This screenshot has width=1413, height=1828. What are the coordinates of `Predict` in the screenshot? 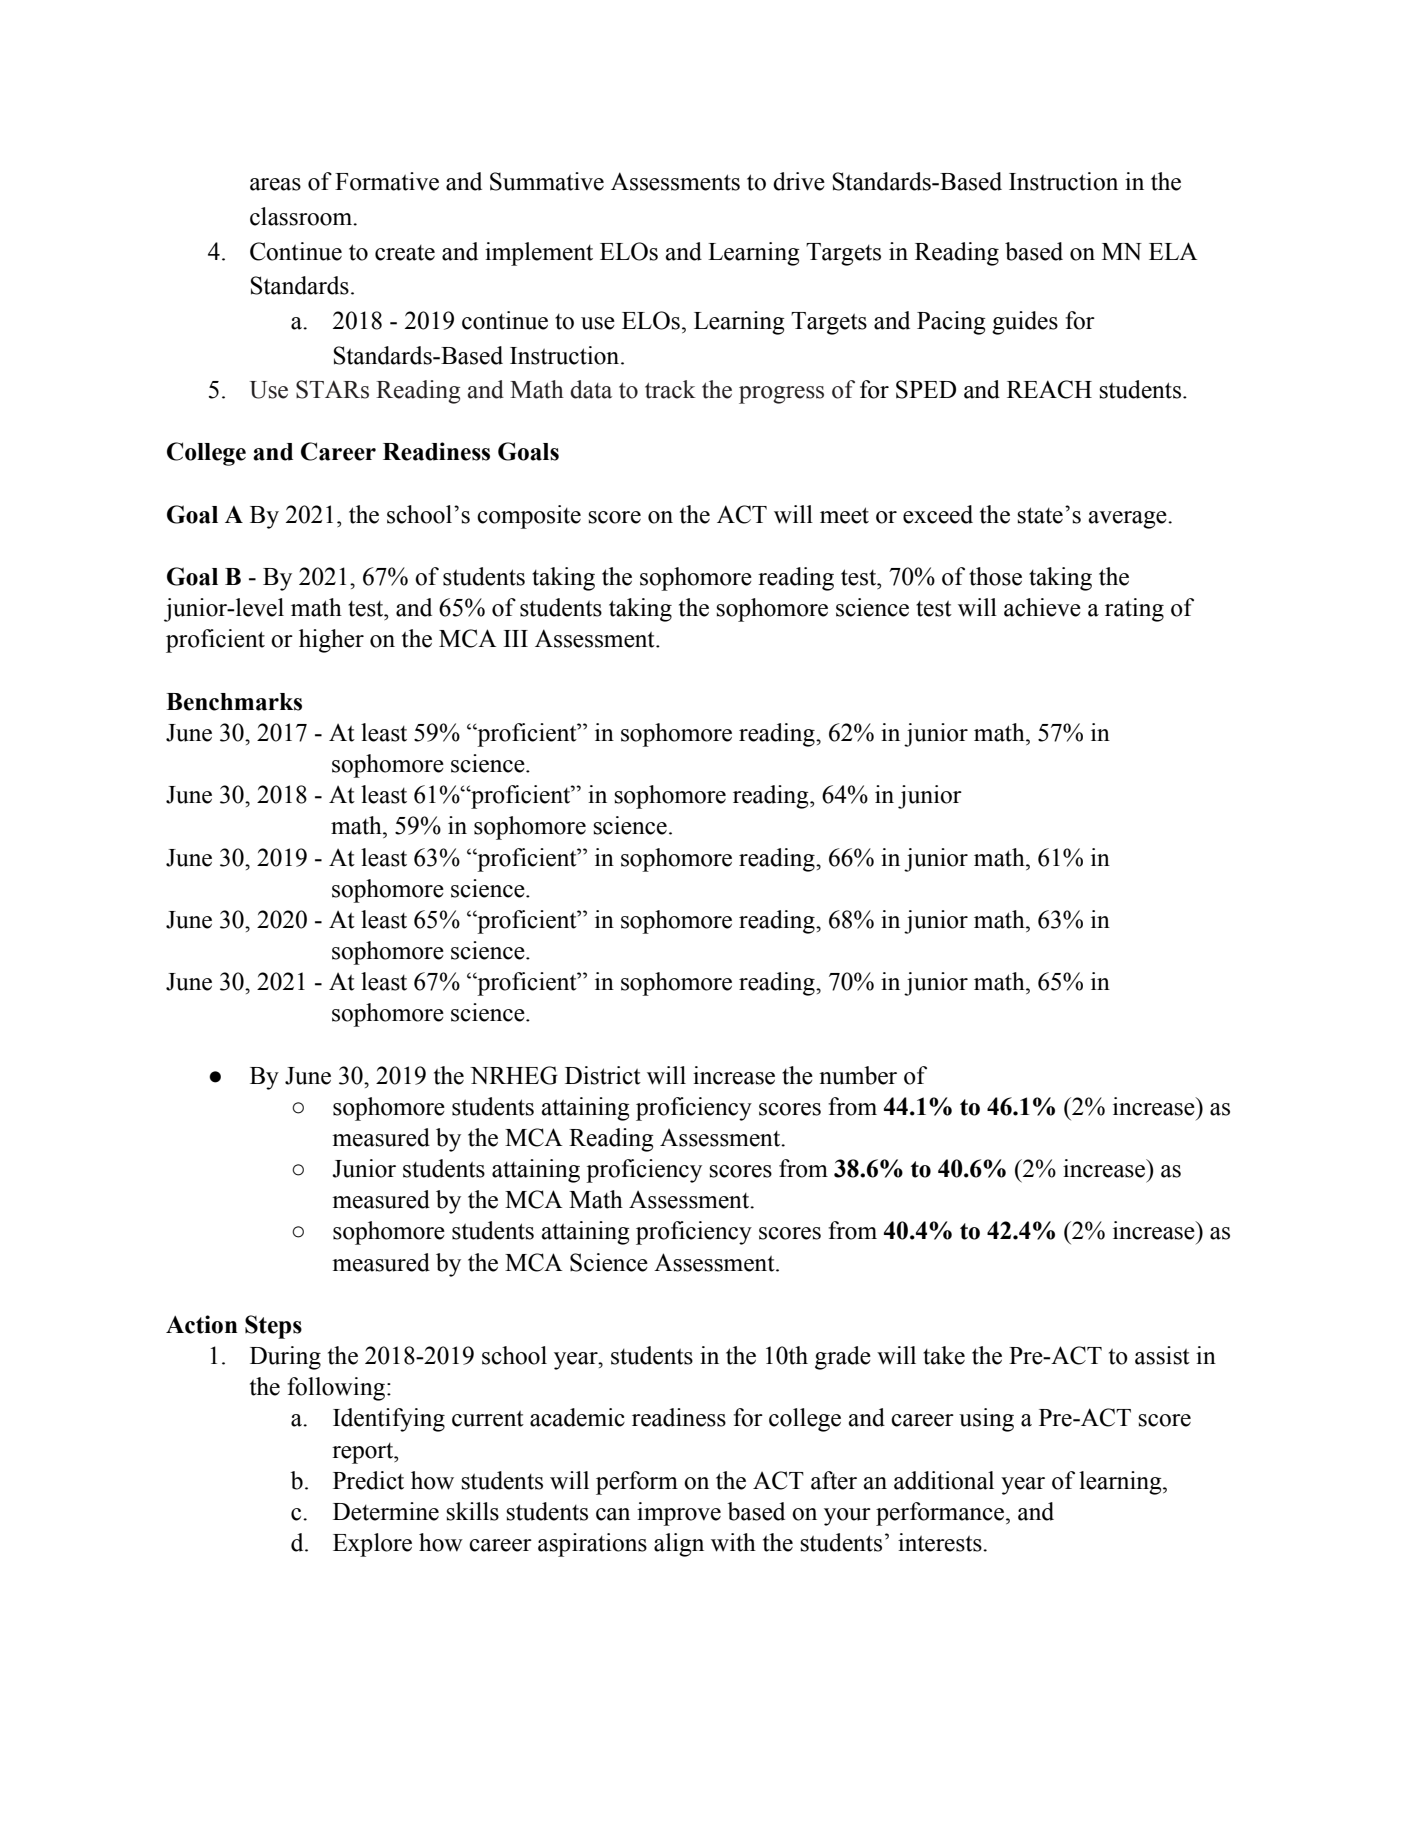 It's located at (368, 1480).
